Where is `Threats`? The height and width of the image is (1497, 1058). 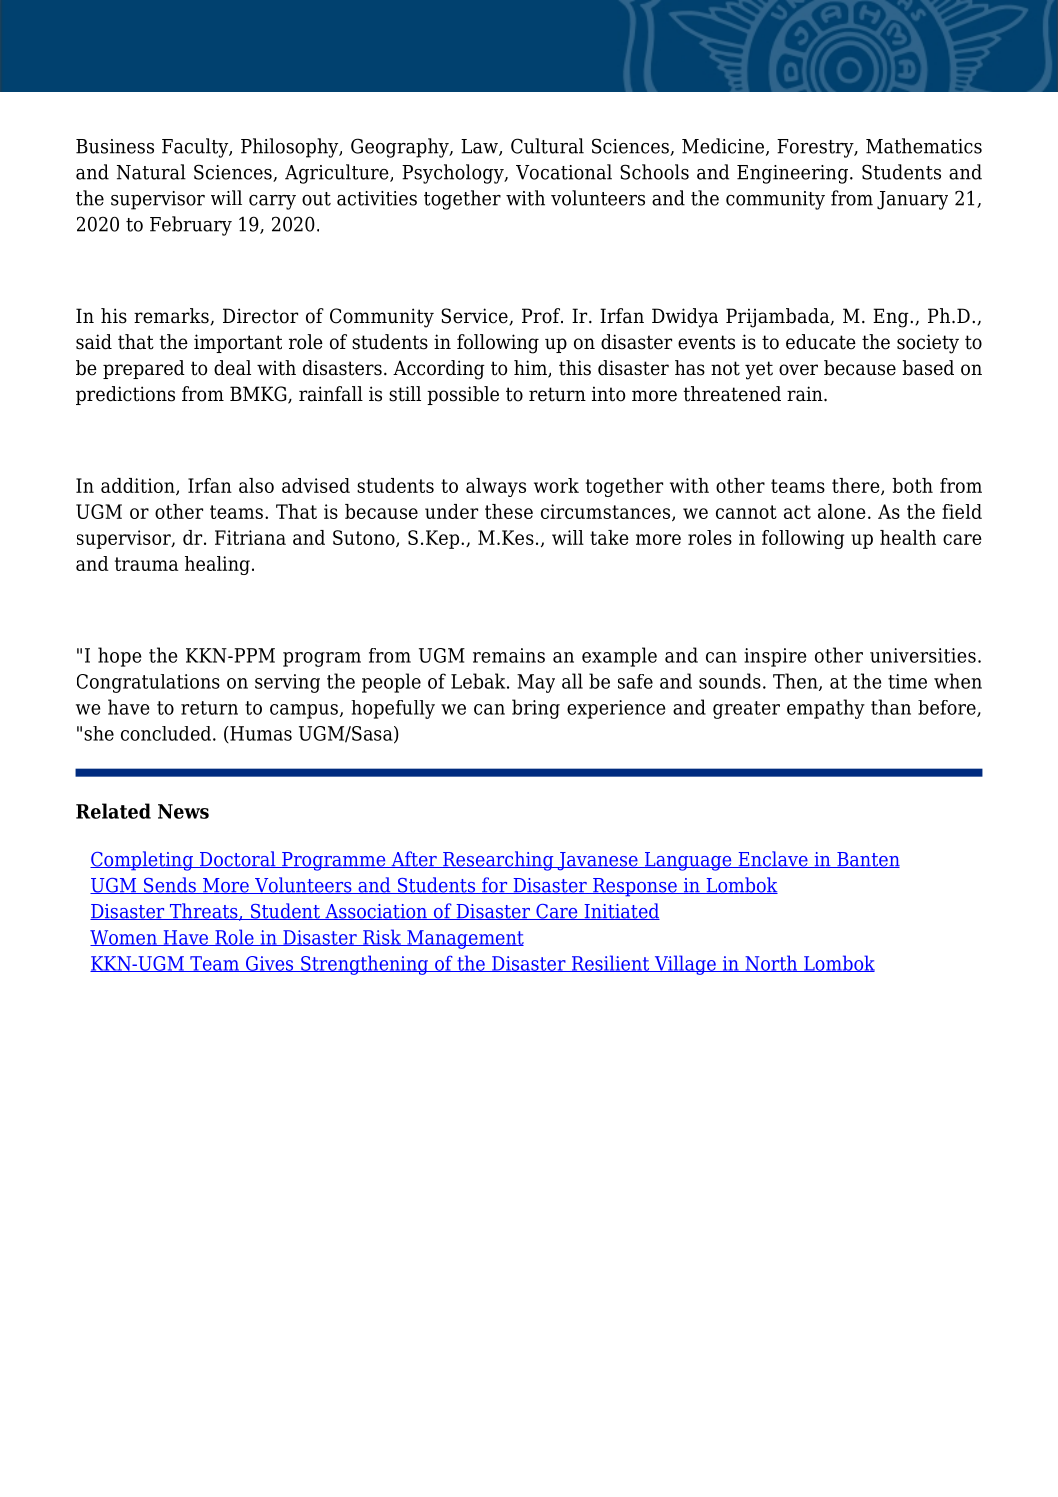 Threats is located at coordinates (204, 912).
